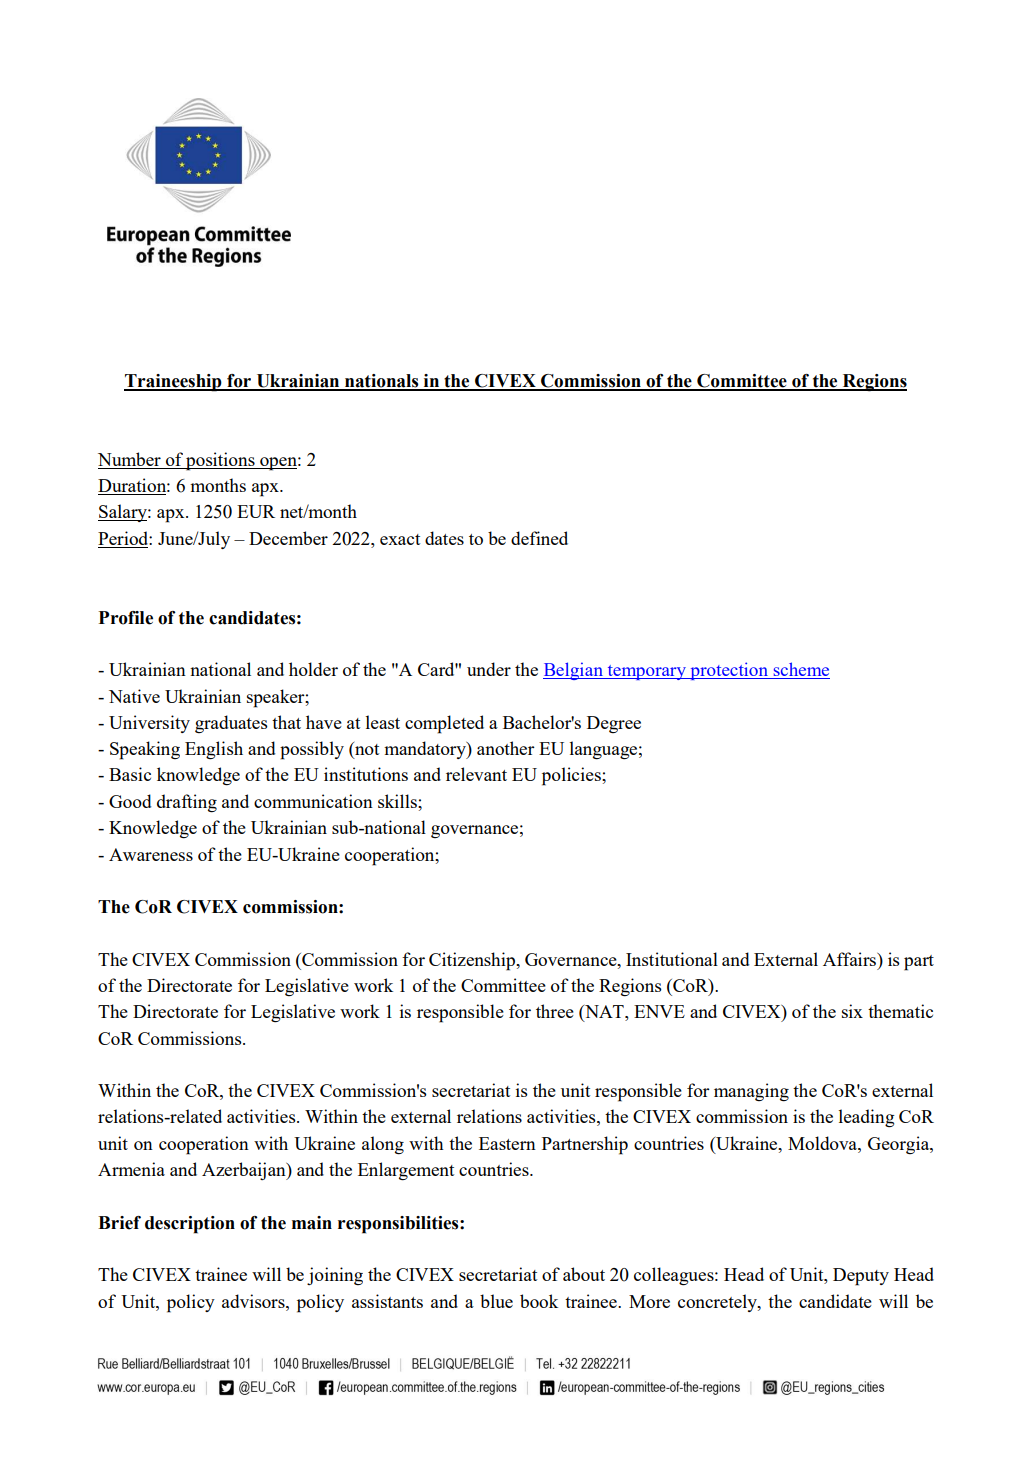  What do you see at coordinates (800, 670) in the screenshot?
I see `scheme` at bounding box center [800, 670].
